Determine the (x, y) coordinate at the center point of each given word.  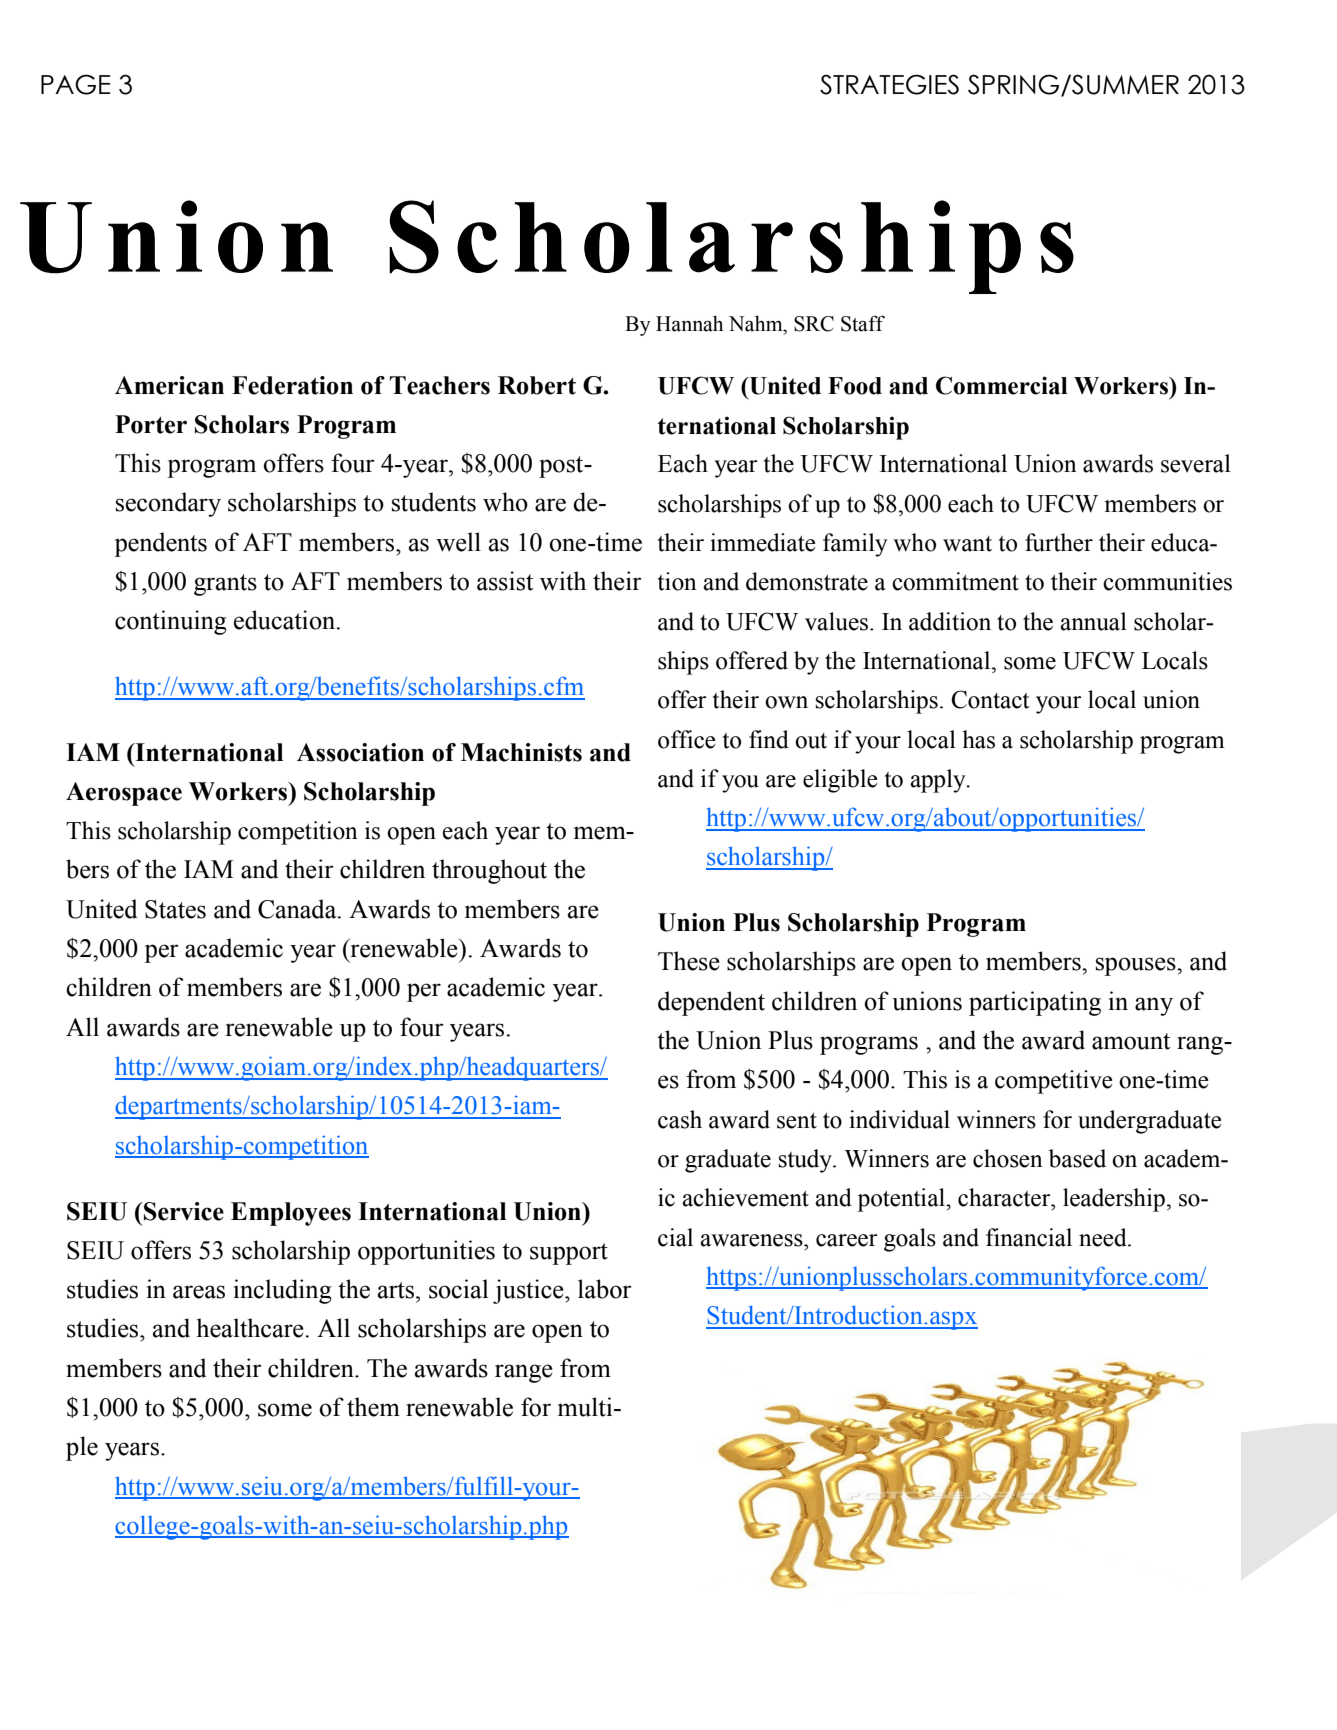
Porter (151, 424)
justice (529, 1291)
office (686, 739)
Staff (863, 323)
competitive (1053, 1082)
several (1196, 463)
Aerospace (124, 794)
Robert (537, 385)
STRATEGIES (889, 84)
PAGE (75, 84)
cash (680, 1119)
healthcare (251, 1328)
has (978, 739)
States (175, 909)
